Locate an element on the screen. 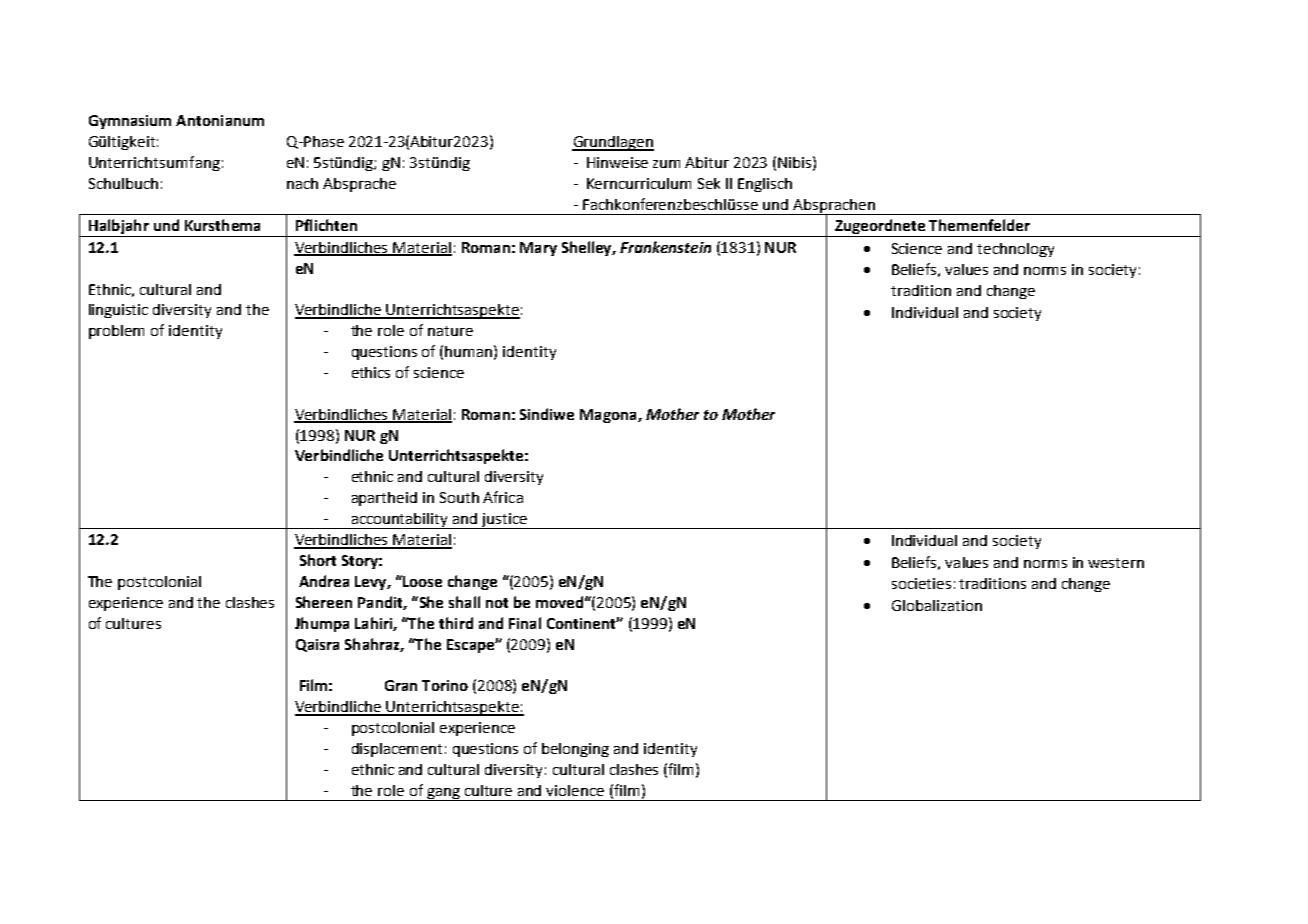 The image size is (1308, 924). Africa is located at coordinates (503, 497).
